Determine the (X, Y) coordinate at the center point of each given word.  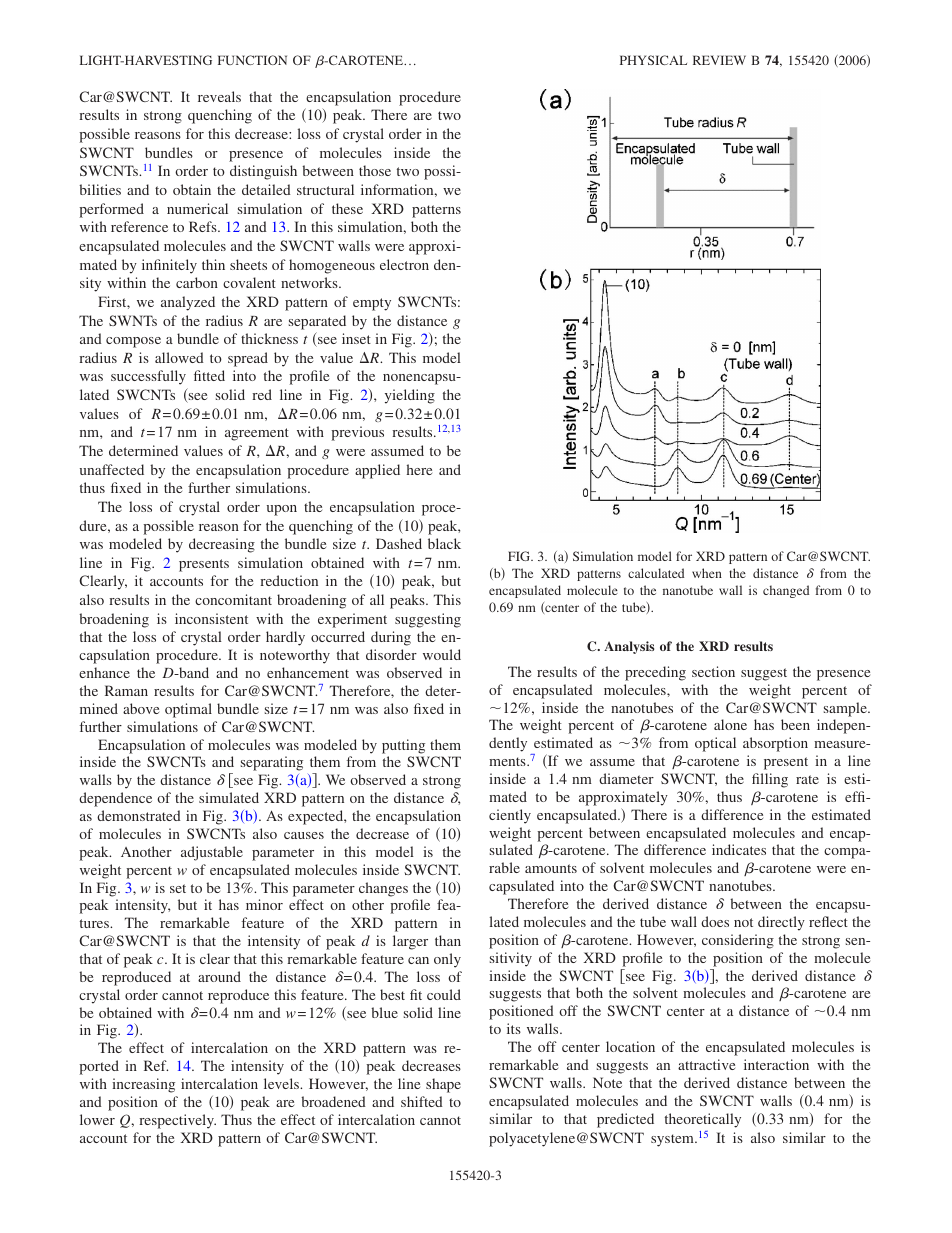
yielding (410, 396)
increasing (143, 1085)
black (444, 543)
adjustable (212, 853)
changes (383, 889)
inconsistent (211, 618)
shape (443, 1085)
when (707, 573)
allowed (179, 357)
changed (786, 591)
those (375, 170)
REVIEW (719, 60)
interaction (776, 1064)
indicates (739, 849)
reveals (219, 96)
